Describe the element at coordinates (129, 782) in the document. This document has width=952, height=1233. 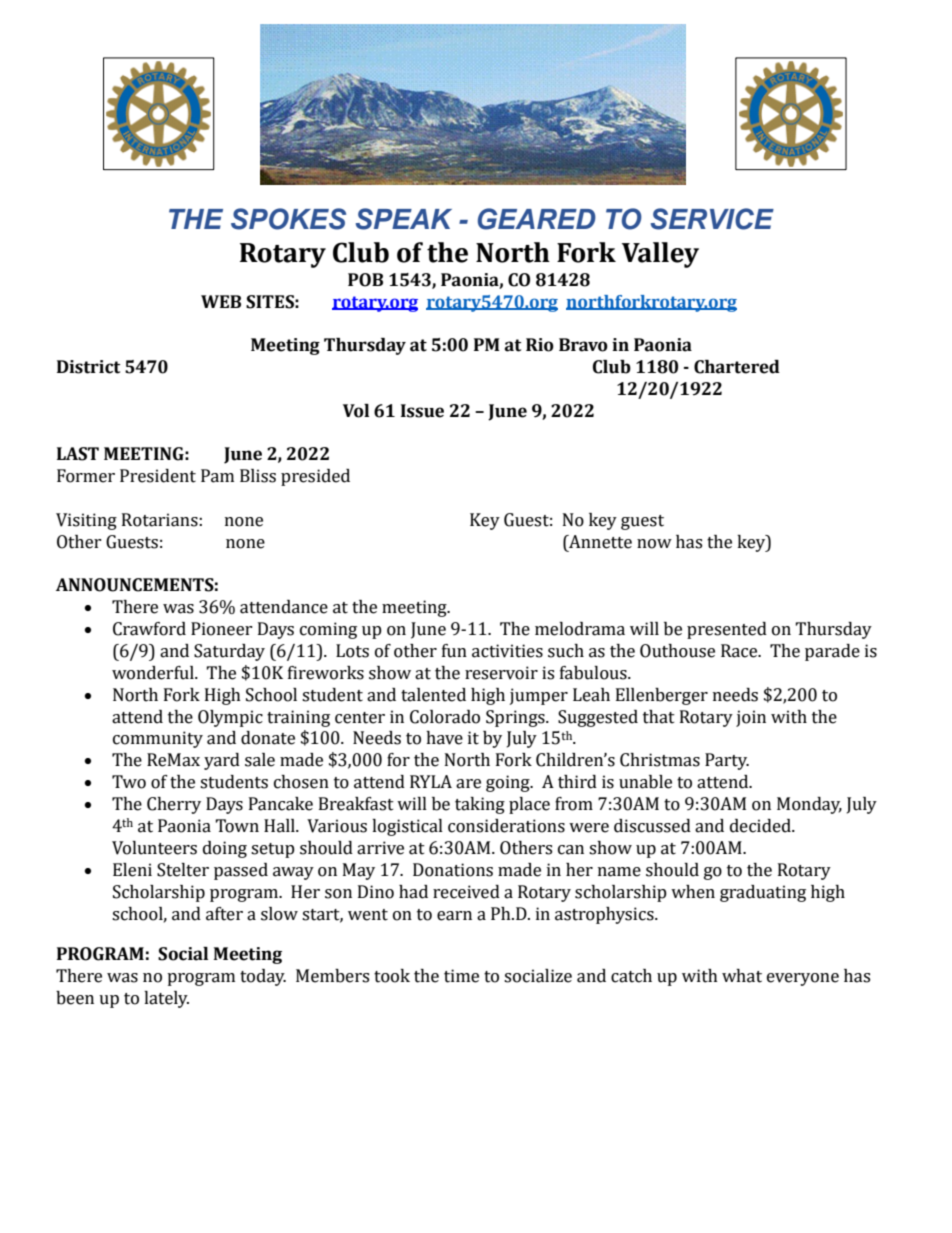
I see `Two` at that location.
